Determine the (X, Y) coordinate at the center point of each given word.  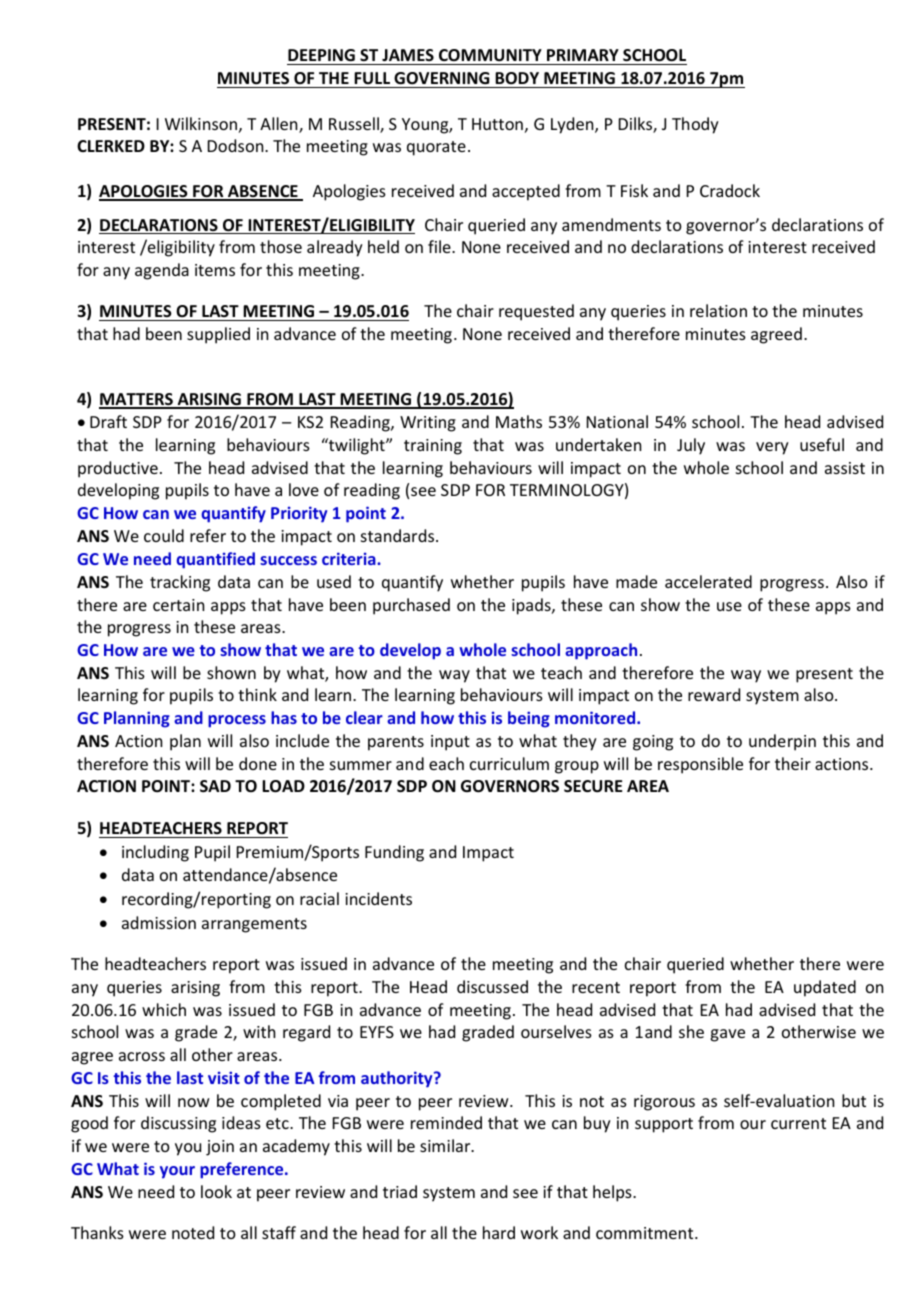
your (177, 1172)
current (798, 1123)
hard (499, 1232)
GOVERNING (441, 78)
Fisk (634, 190)
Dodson (237, 145)
